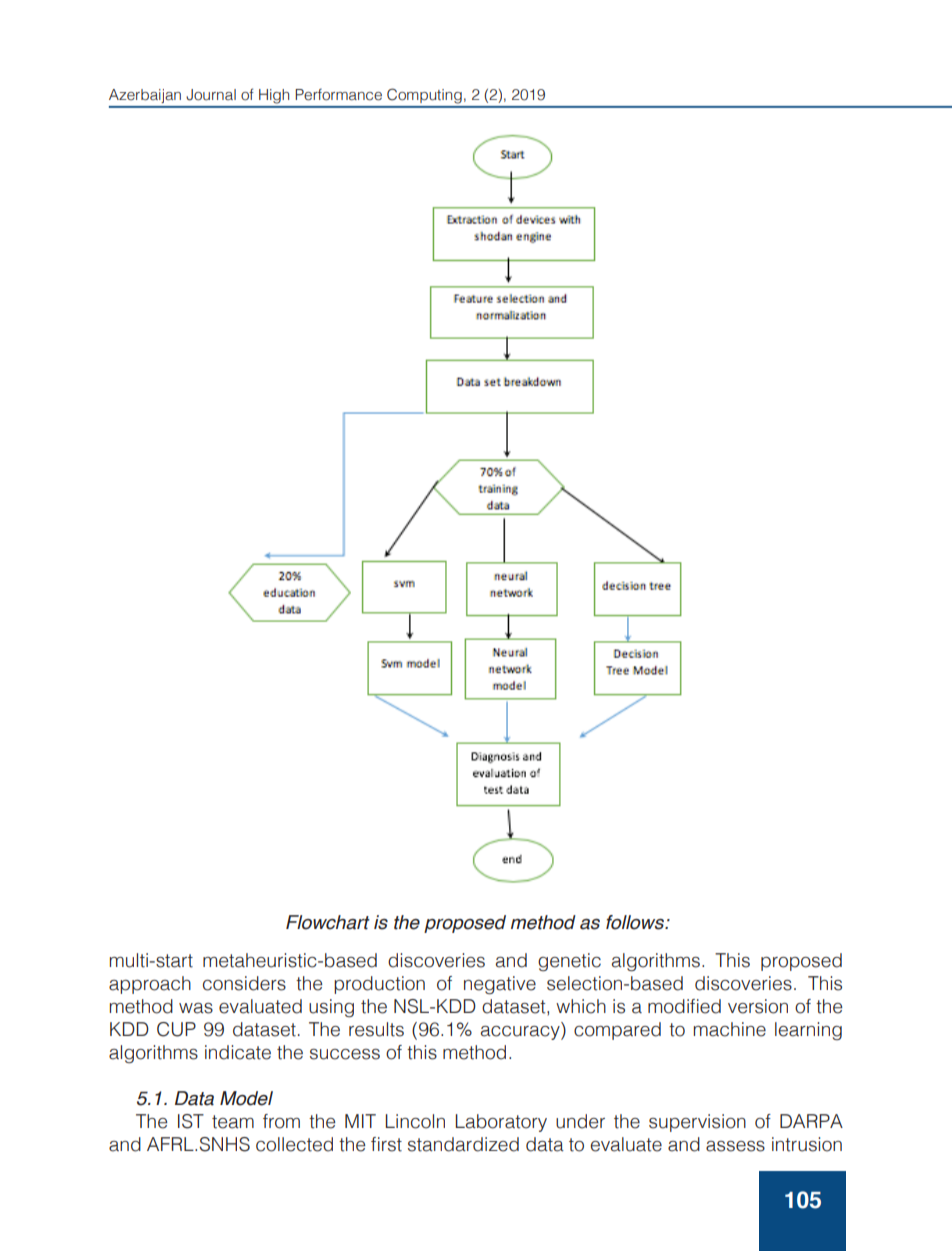  What do you see at coordinates (500, 985) in the page?
I see `negative` at bounding box center [500, 985].
